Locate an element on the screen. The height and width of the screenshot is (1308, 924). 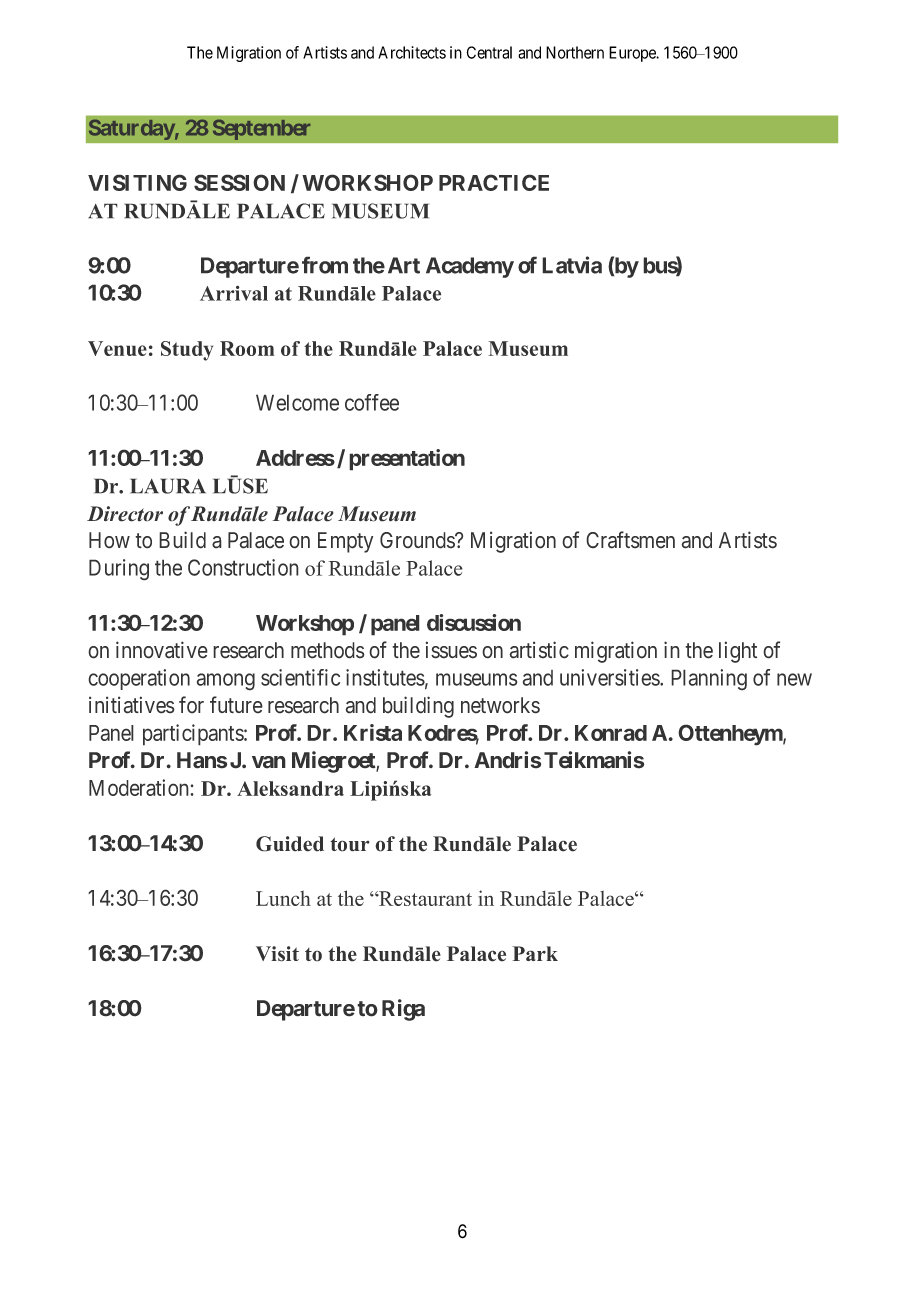
Central is located at coordinates (489, 52).
